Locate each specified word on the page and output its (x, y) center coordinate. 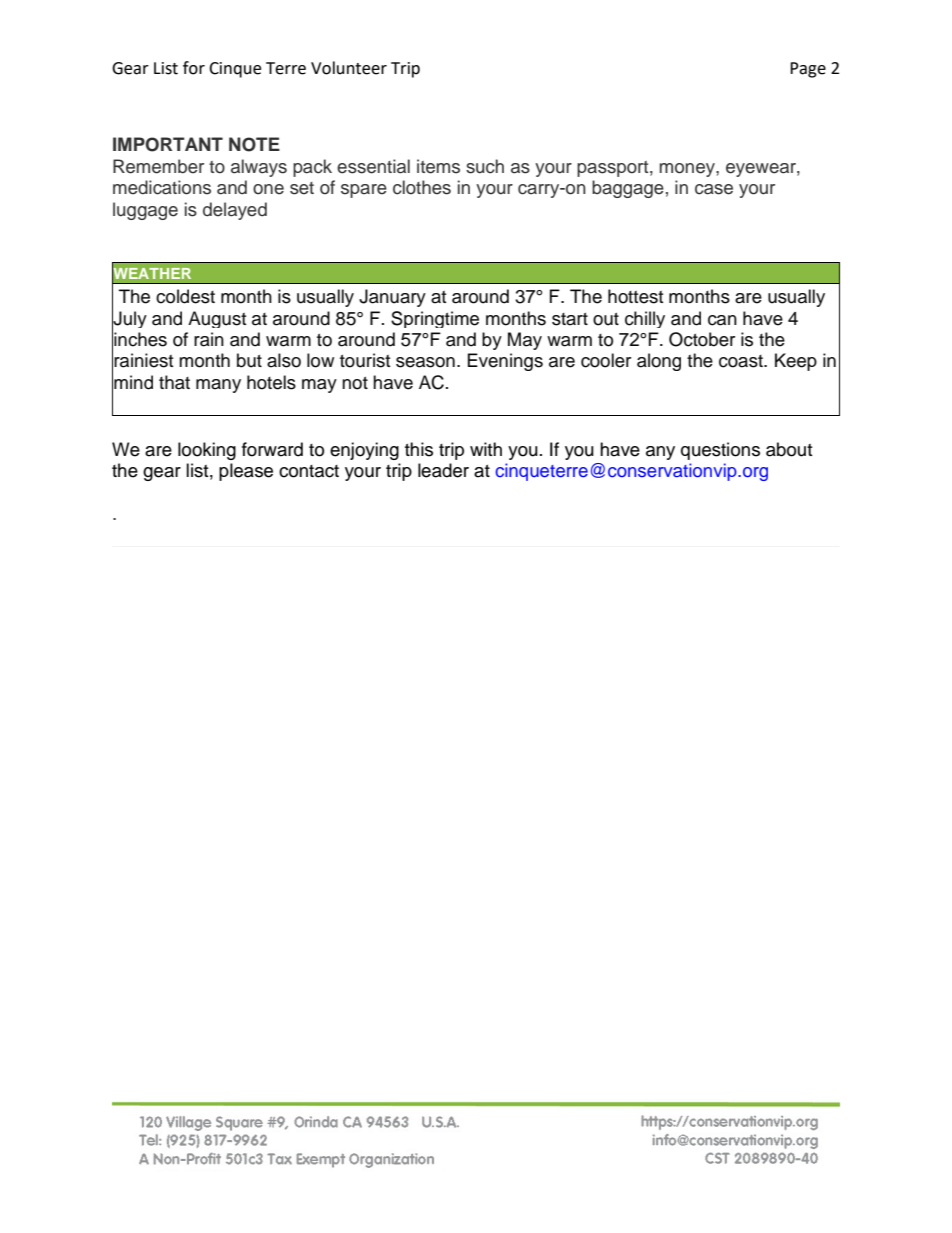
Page (808, 70)
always (259, 168)
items (438, 166)
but (249, 360)
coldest (185, 296)
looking (207, 451)
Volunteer (349, 68)
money (688, 170)
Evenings (505, 362)
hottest (635, 296)
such (485, 166)
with (486, 449)
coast (742, 361)
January (392, 298)
